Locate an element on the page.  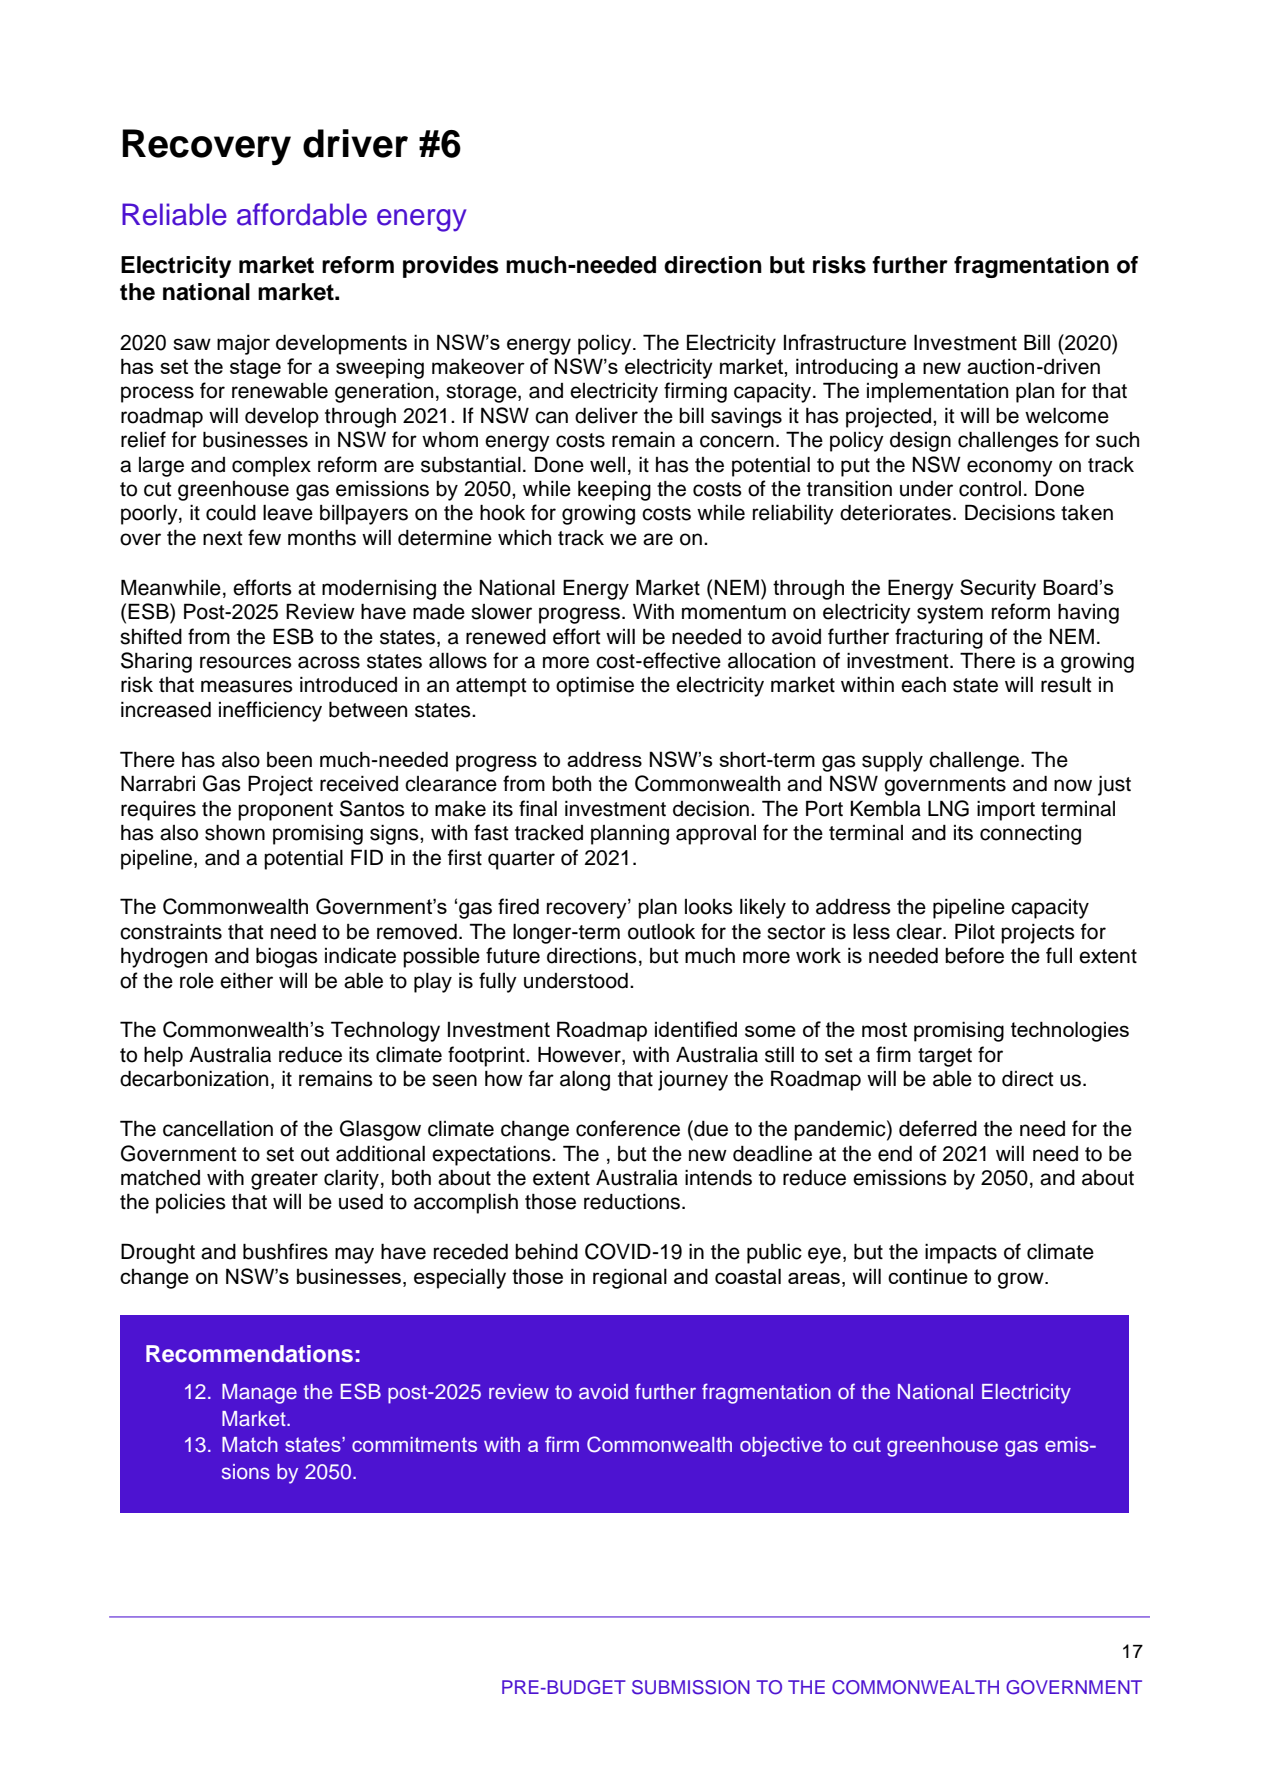
provides is located at coordinates (451, 267).
